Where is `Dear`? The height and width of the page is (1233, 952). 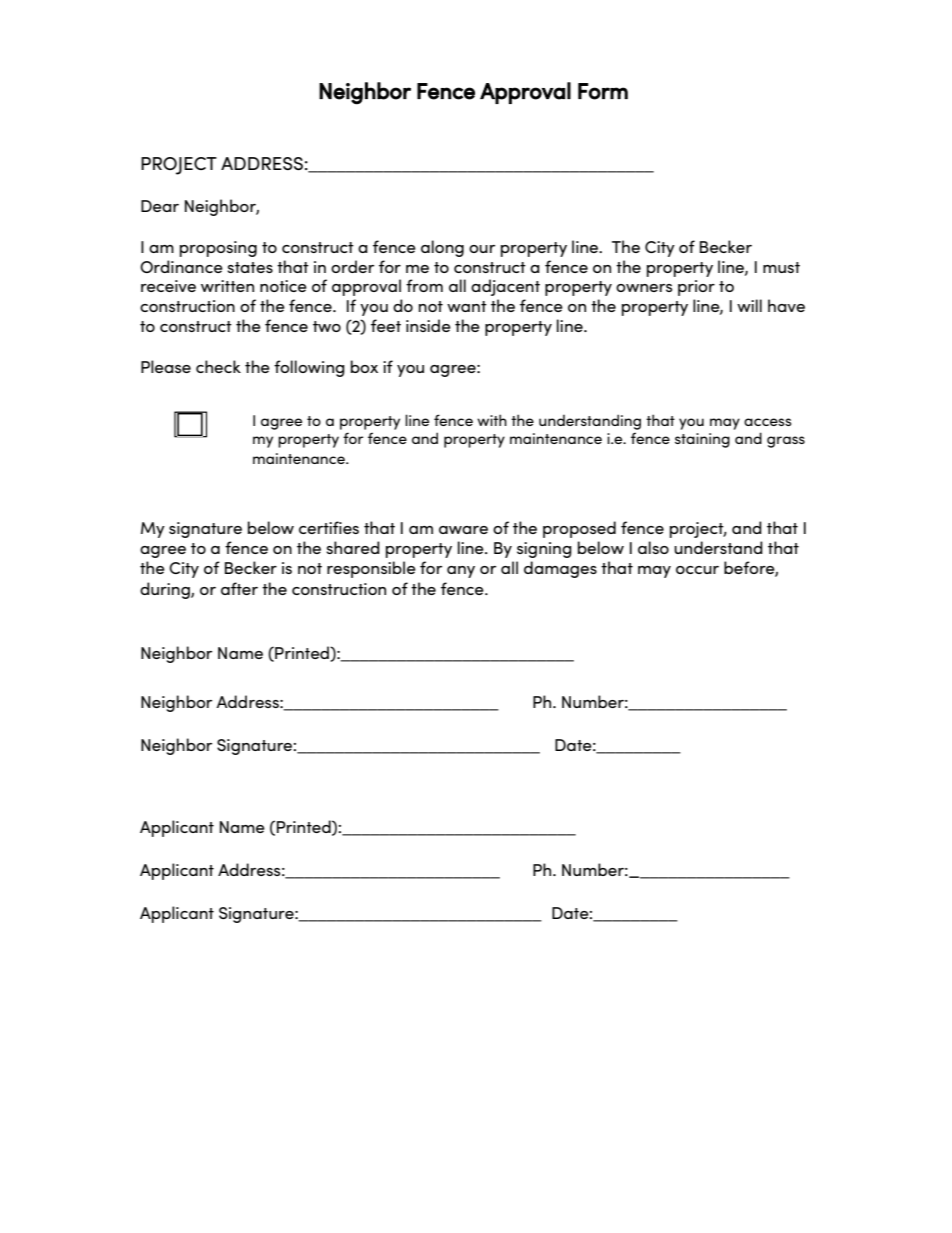
Dear is located at coordinates (160, 206).
